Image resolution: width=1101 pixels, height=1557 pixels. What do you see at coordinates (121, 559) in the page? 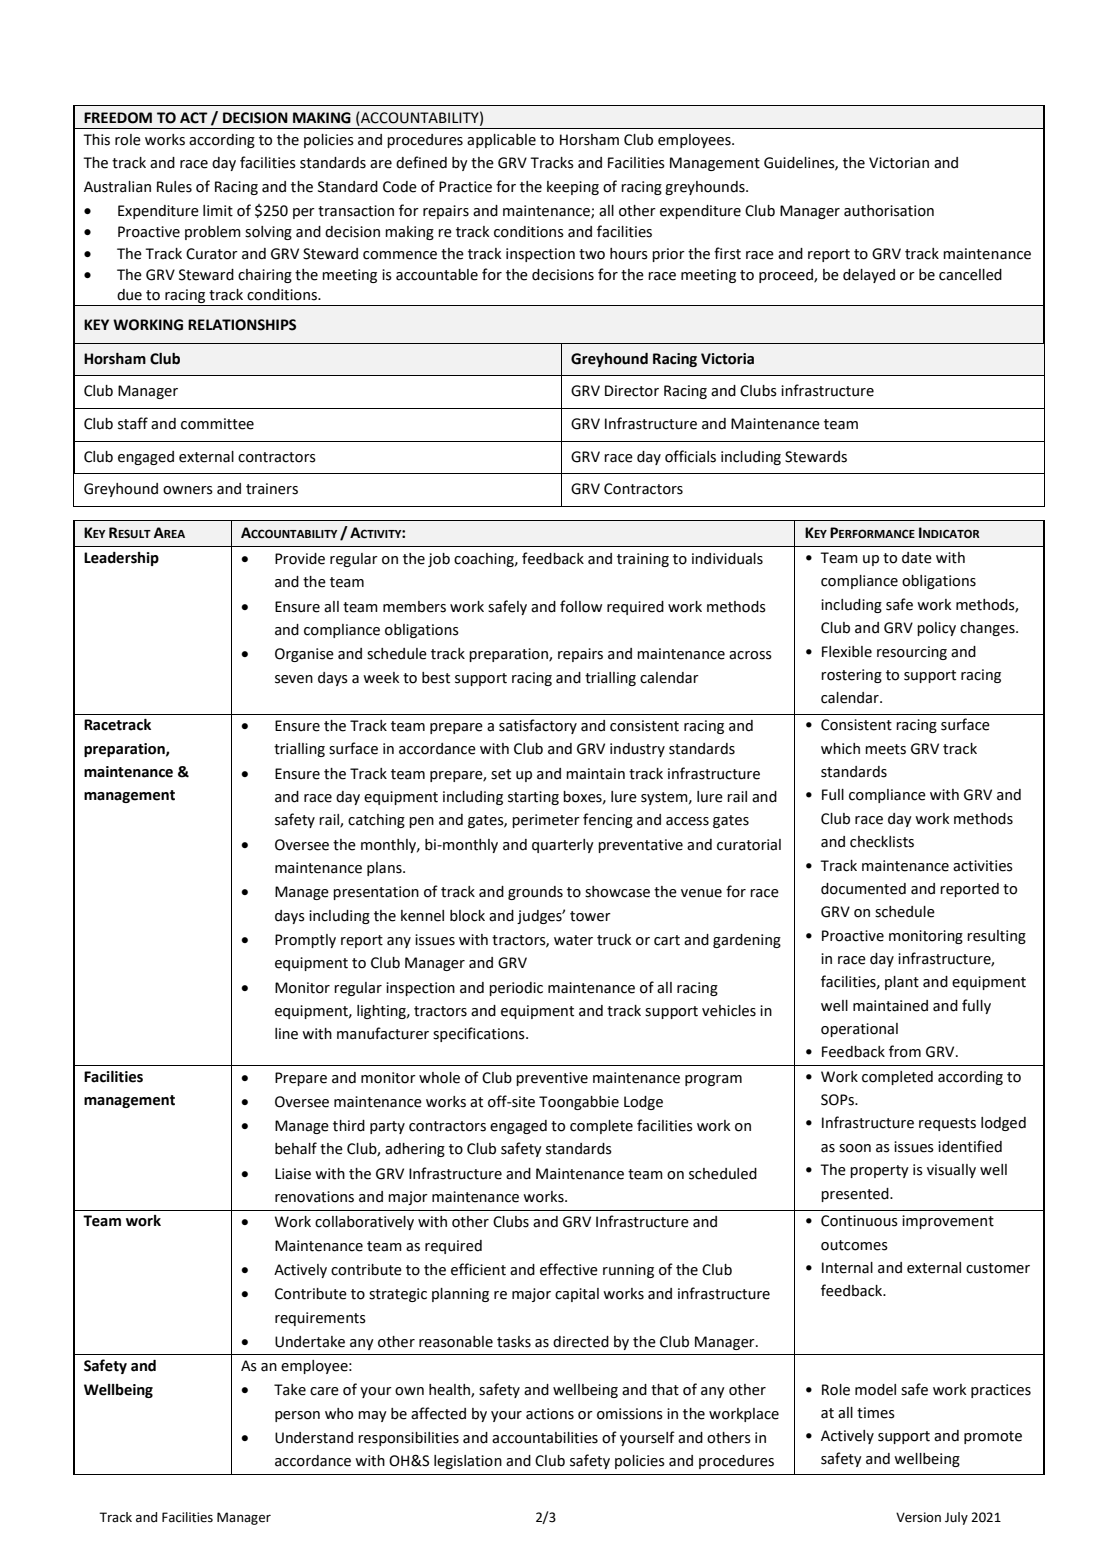
I see `Leadership` at bounding box center [121, 559].
